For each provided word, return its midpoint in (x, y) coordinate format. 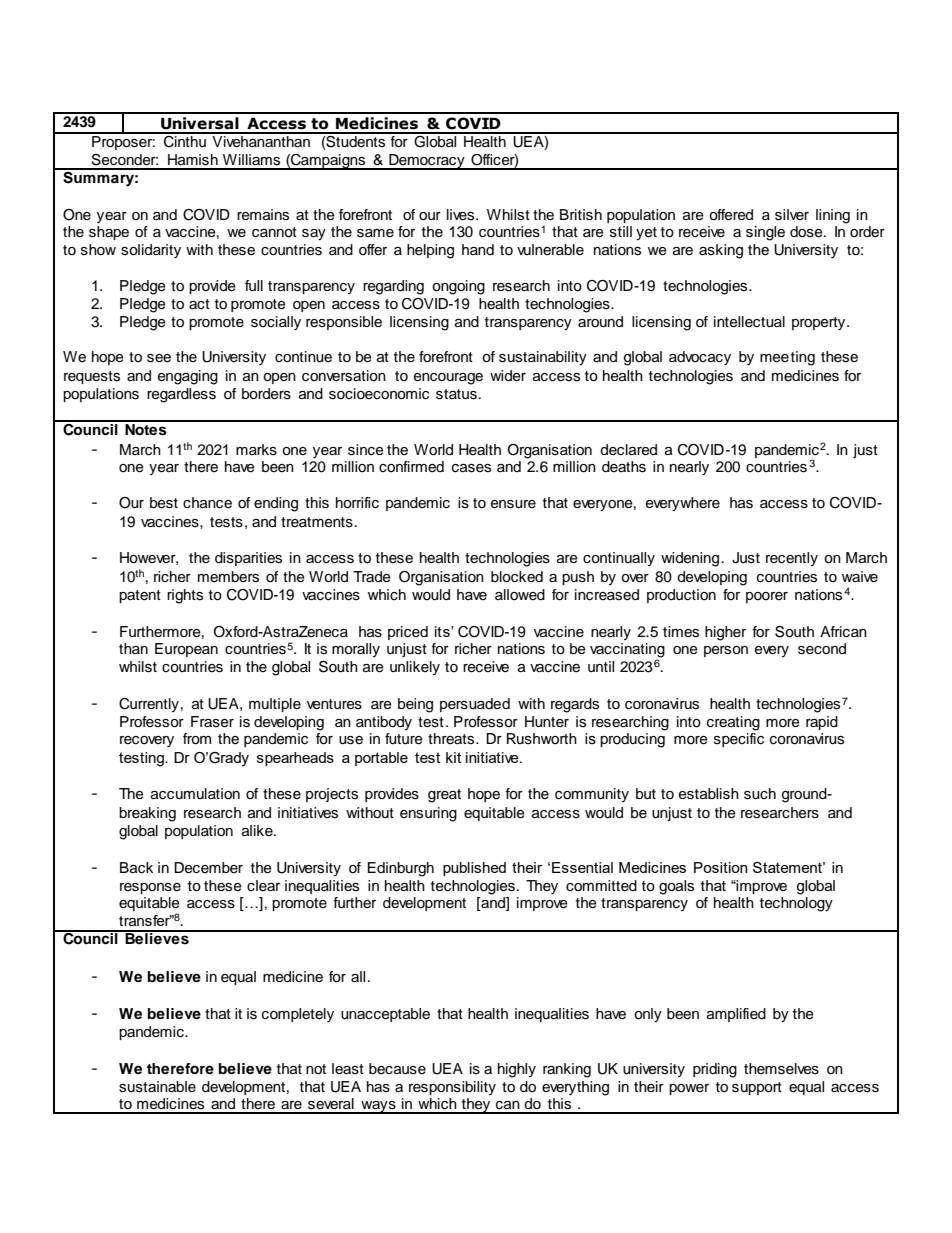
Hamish (193, 160)
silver (792, 215)
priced (408, 633)
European (186, 650)
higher (725, 633)
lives (462, 215)
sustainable (157, 1087)
